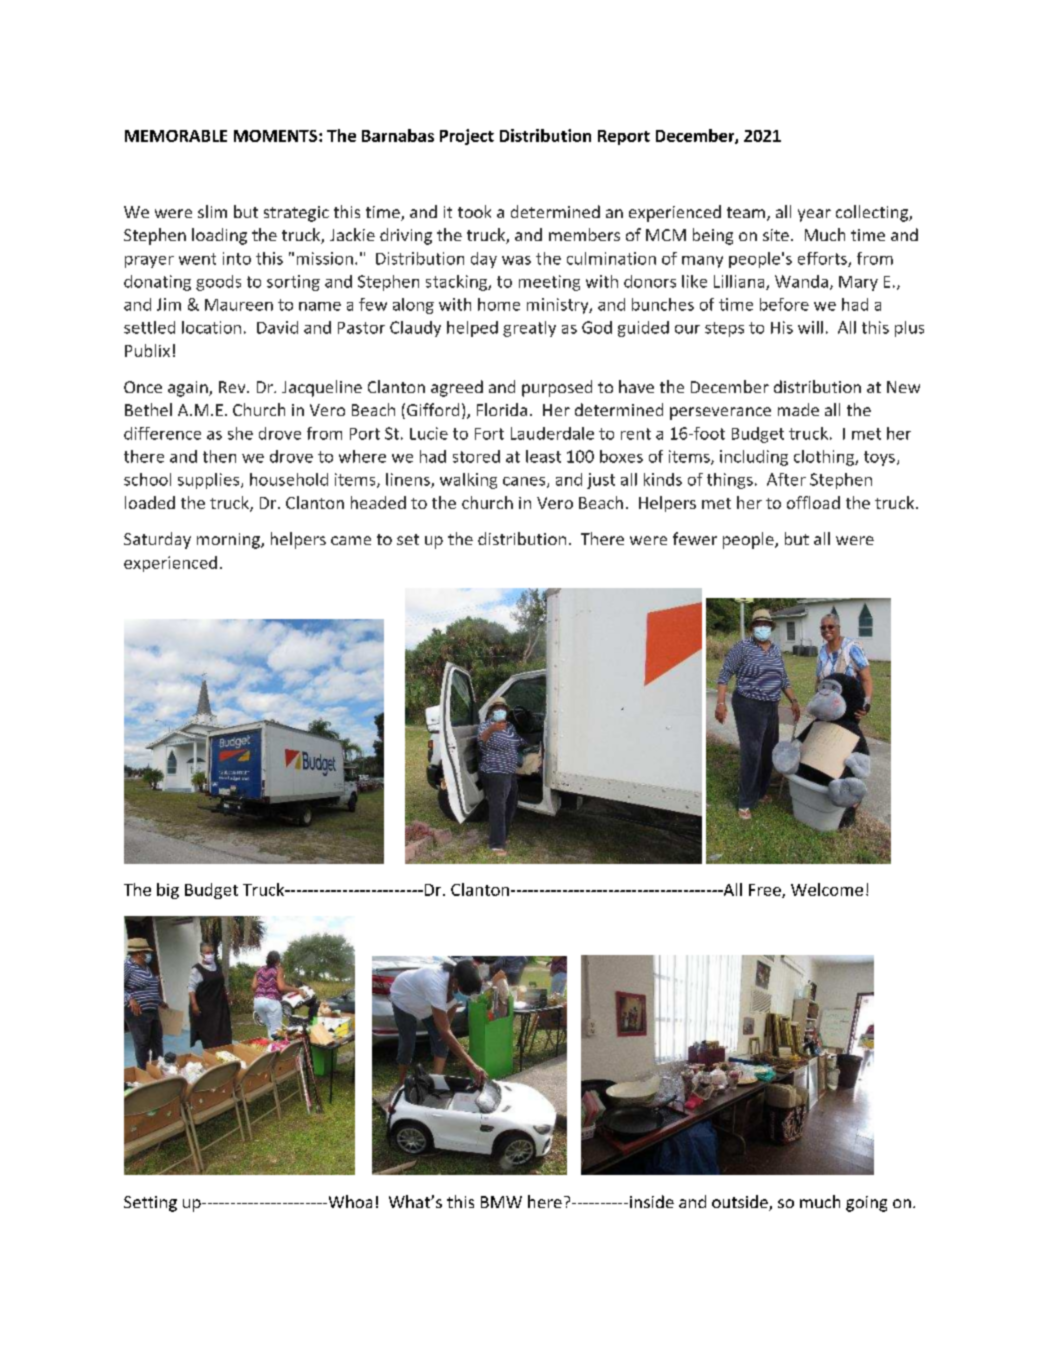 This screenshot has height=1359, width=1050. I want to click on MOMENTS, so click(277, 136).
